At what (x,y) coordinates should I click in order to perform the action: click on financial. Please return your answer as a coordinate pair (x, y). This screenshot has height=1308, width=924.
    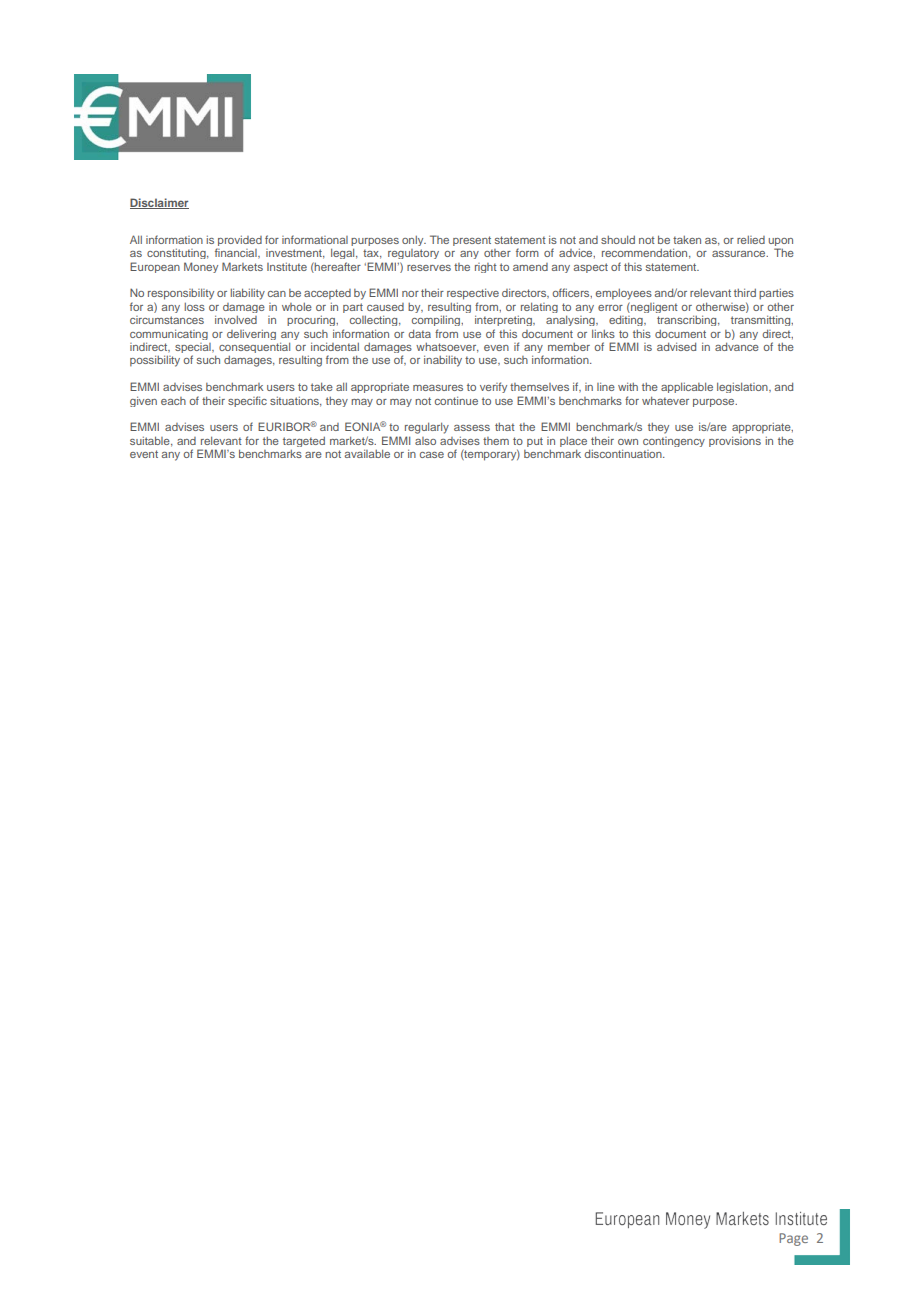
    Looking at the image, I should click on (237, 253).
